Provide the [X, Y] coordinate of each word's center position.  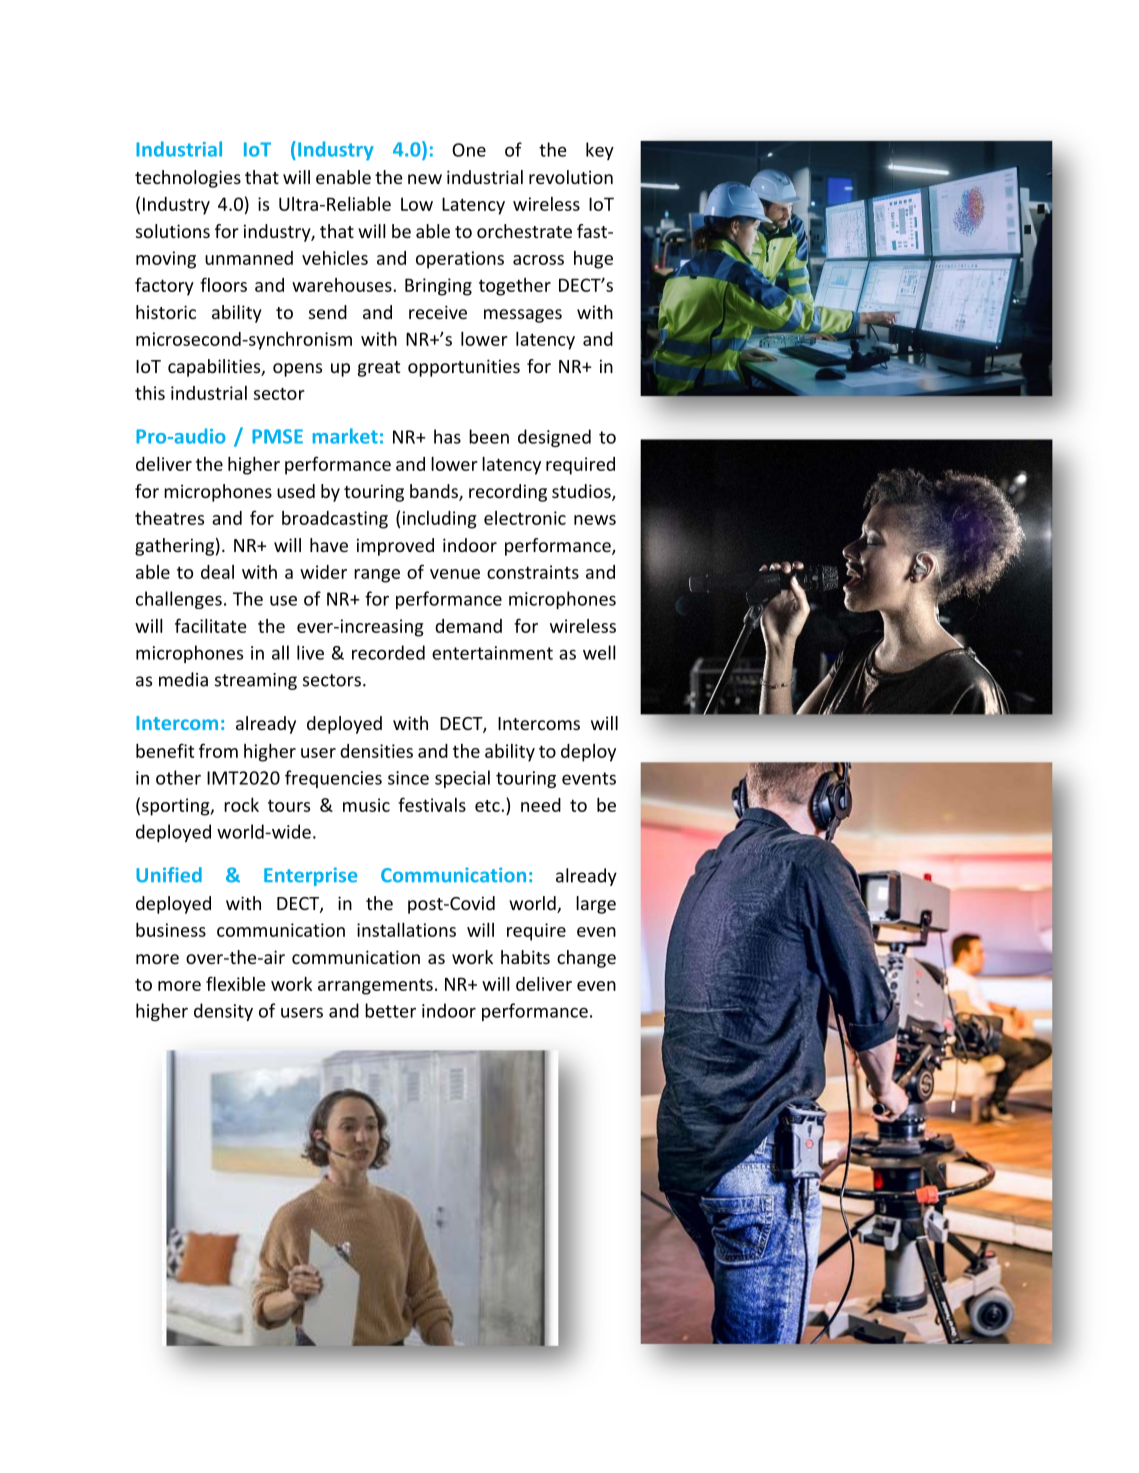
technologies [188, 179]
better [390, 1010]
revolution [571, 177]
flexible [236, 983]
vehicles [335, 258]
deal [217, 572]
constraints [533, 572]
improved [395, 547]
